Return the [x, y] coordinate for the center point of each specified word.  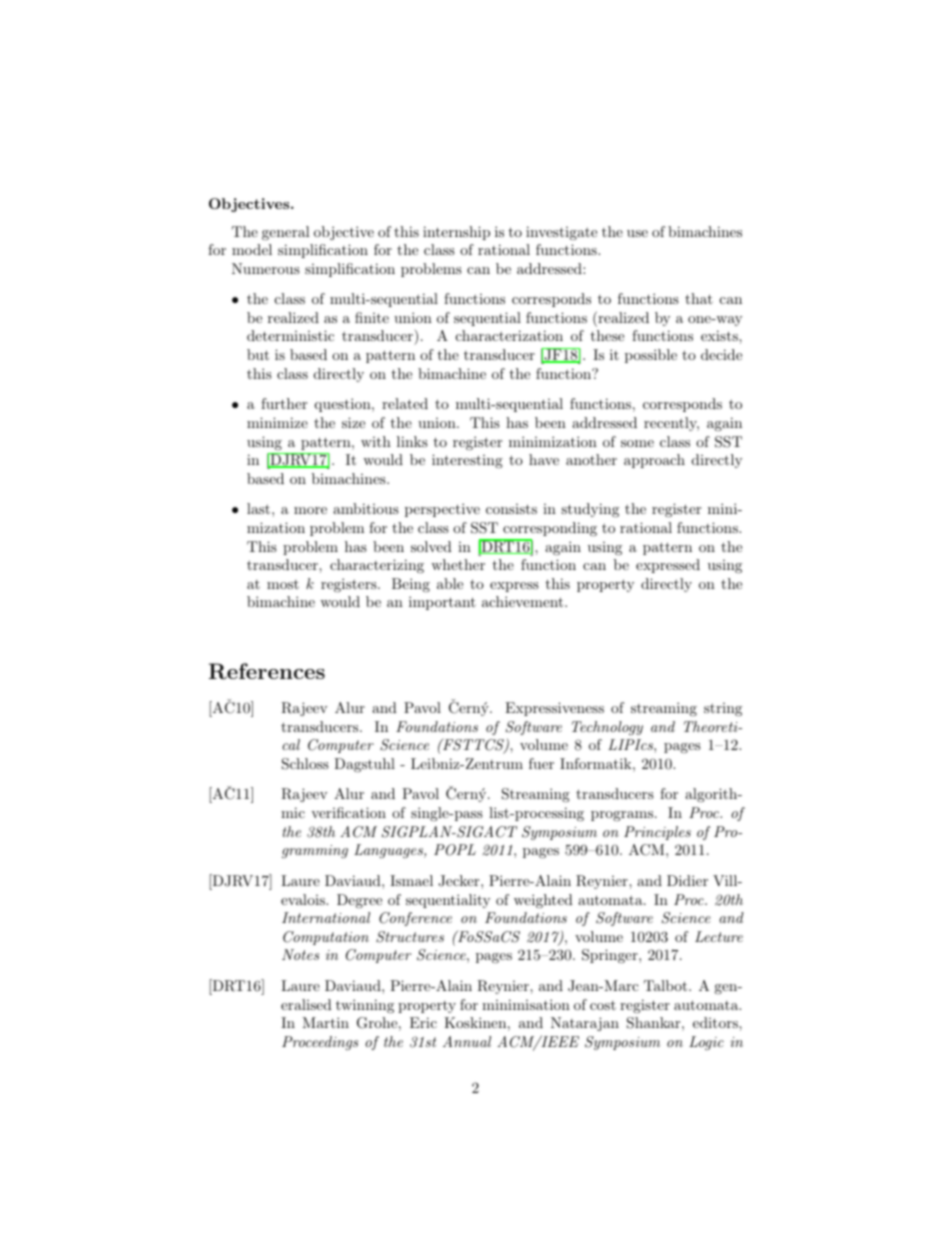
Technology [607, 728]
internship [456, 233]
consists [511, 509]
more [310, 510]
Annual [467, 1041]
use [637, 233]
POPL [455, 850]
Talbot [665, 985]
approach [654, 461]
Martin [325, 1022]
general [286, 233]
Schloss [305, 764]
